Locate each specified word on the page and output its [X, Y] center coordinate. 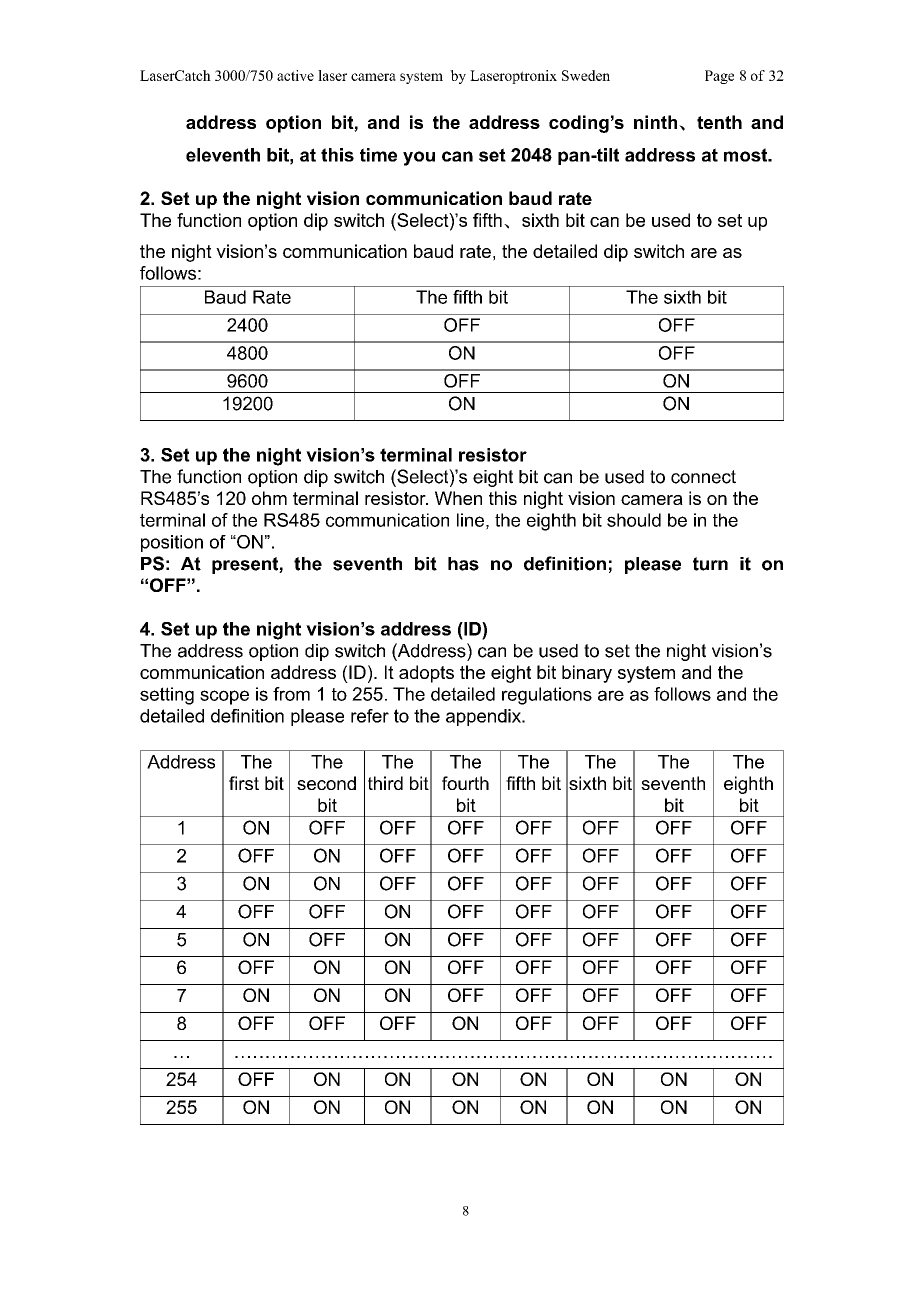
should [634, 520]
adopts [426, 674]
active [295, 75]
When [458, 498]
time [378, 155]
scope [224, 697]
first [244, 783]
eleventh [223, 155]
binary [587, 674]
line [470, 520]
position [172, 543]
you [419, 158]
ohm [269, 498]
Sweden [586, 75]
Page [719, 77]
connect [703, 477]
